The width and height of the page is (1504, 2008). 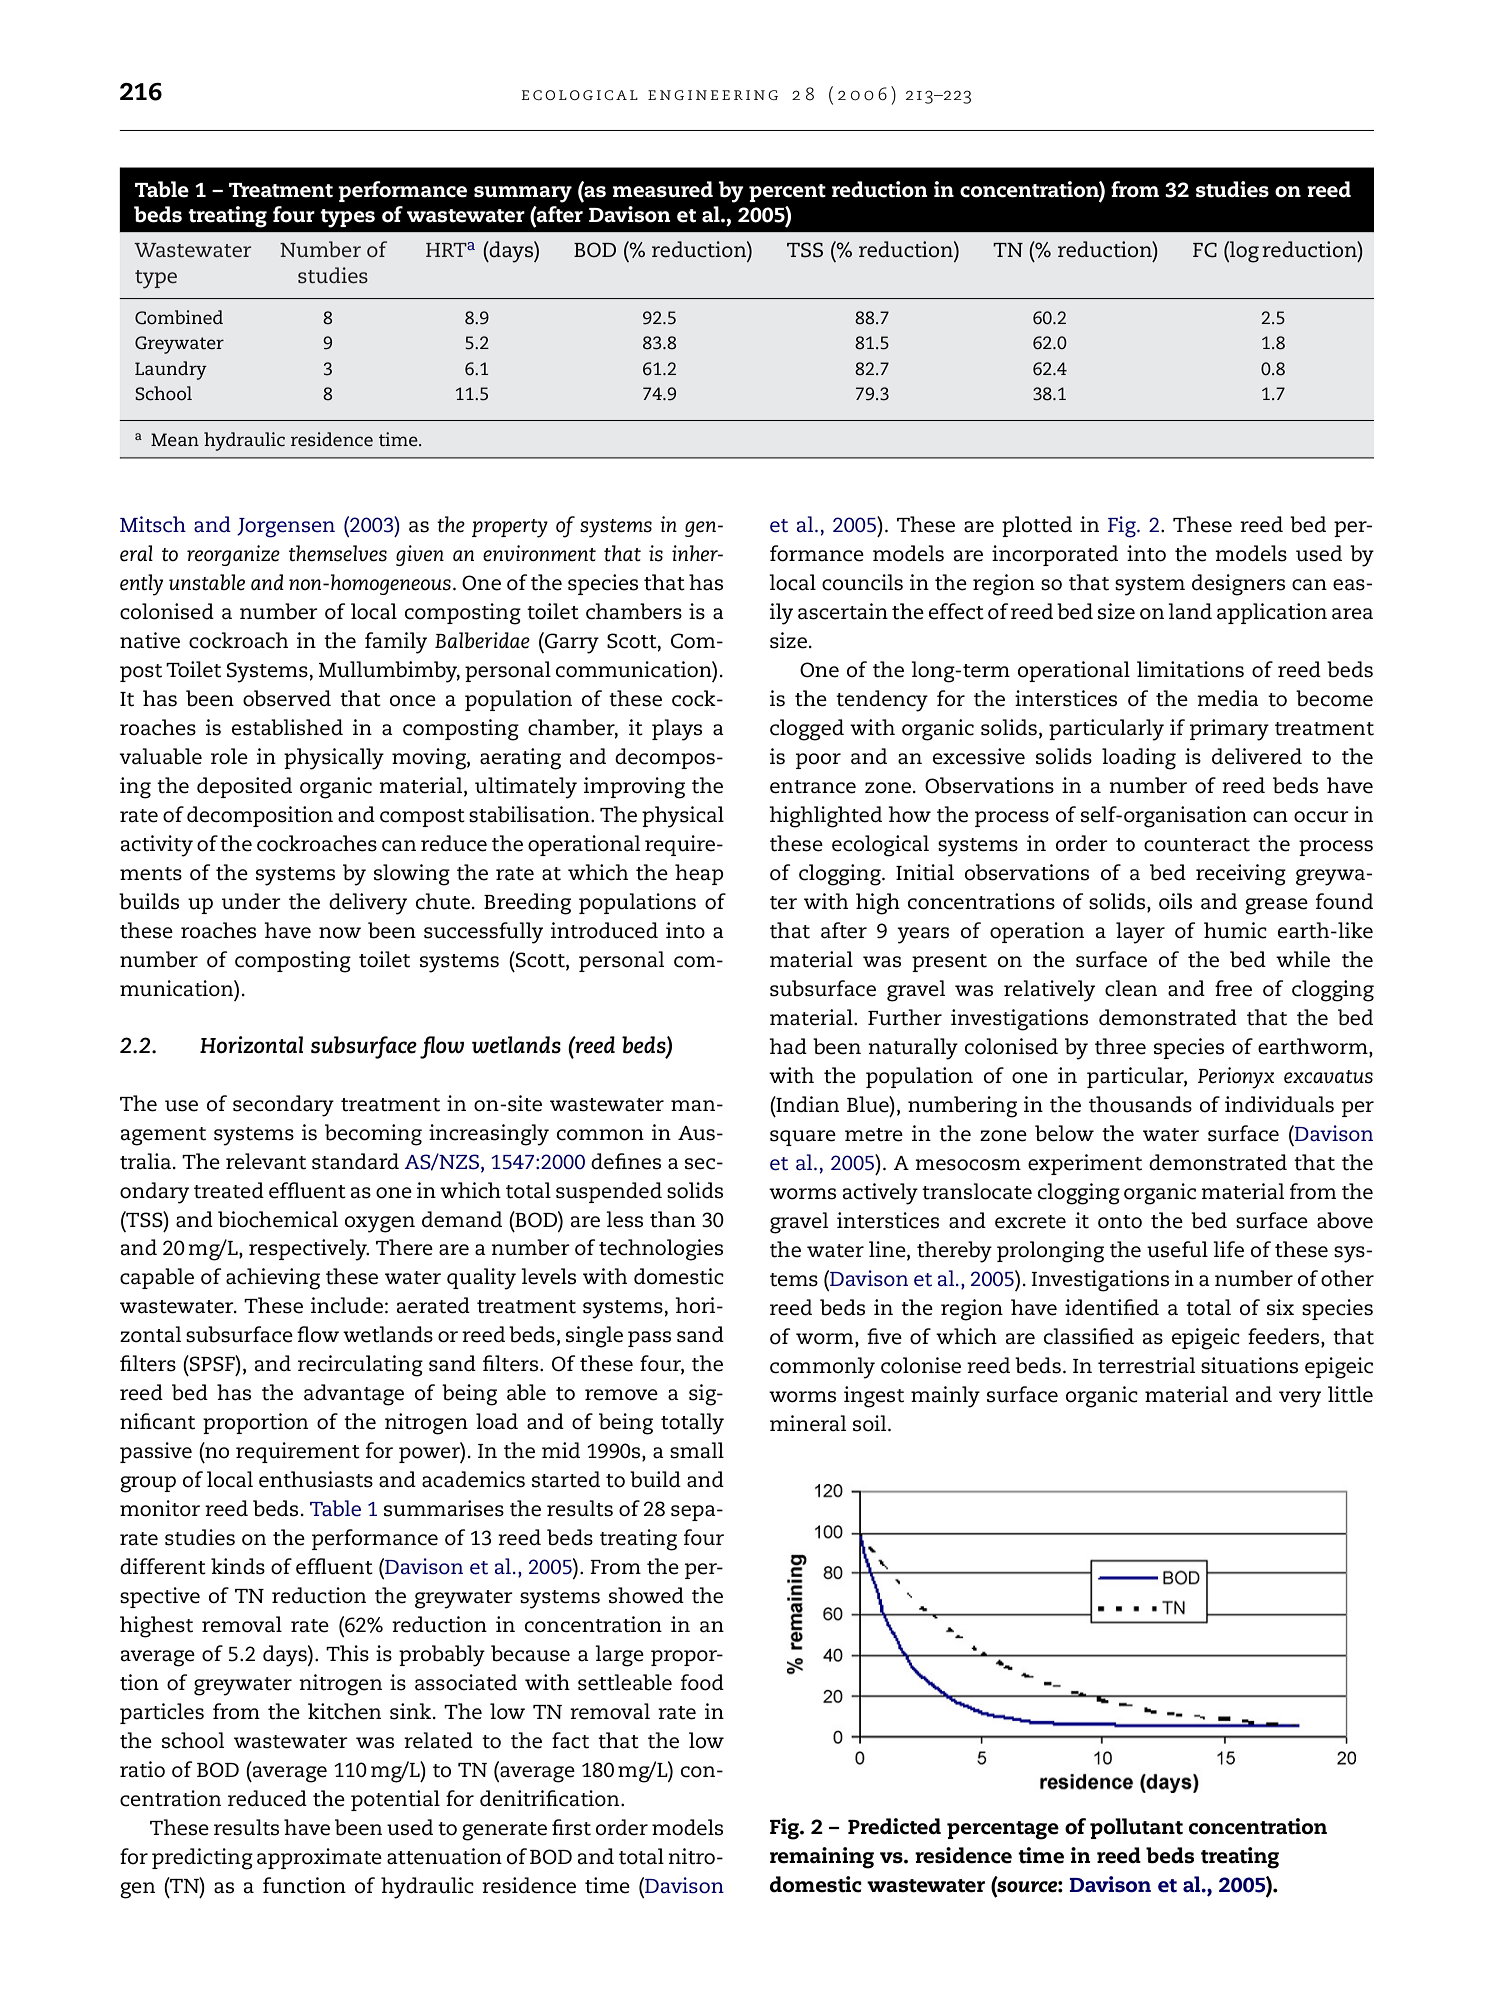 What do you see at coordinates (1233, 988) in the page?
I see `free` at bounding box center [1233, 988].
